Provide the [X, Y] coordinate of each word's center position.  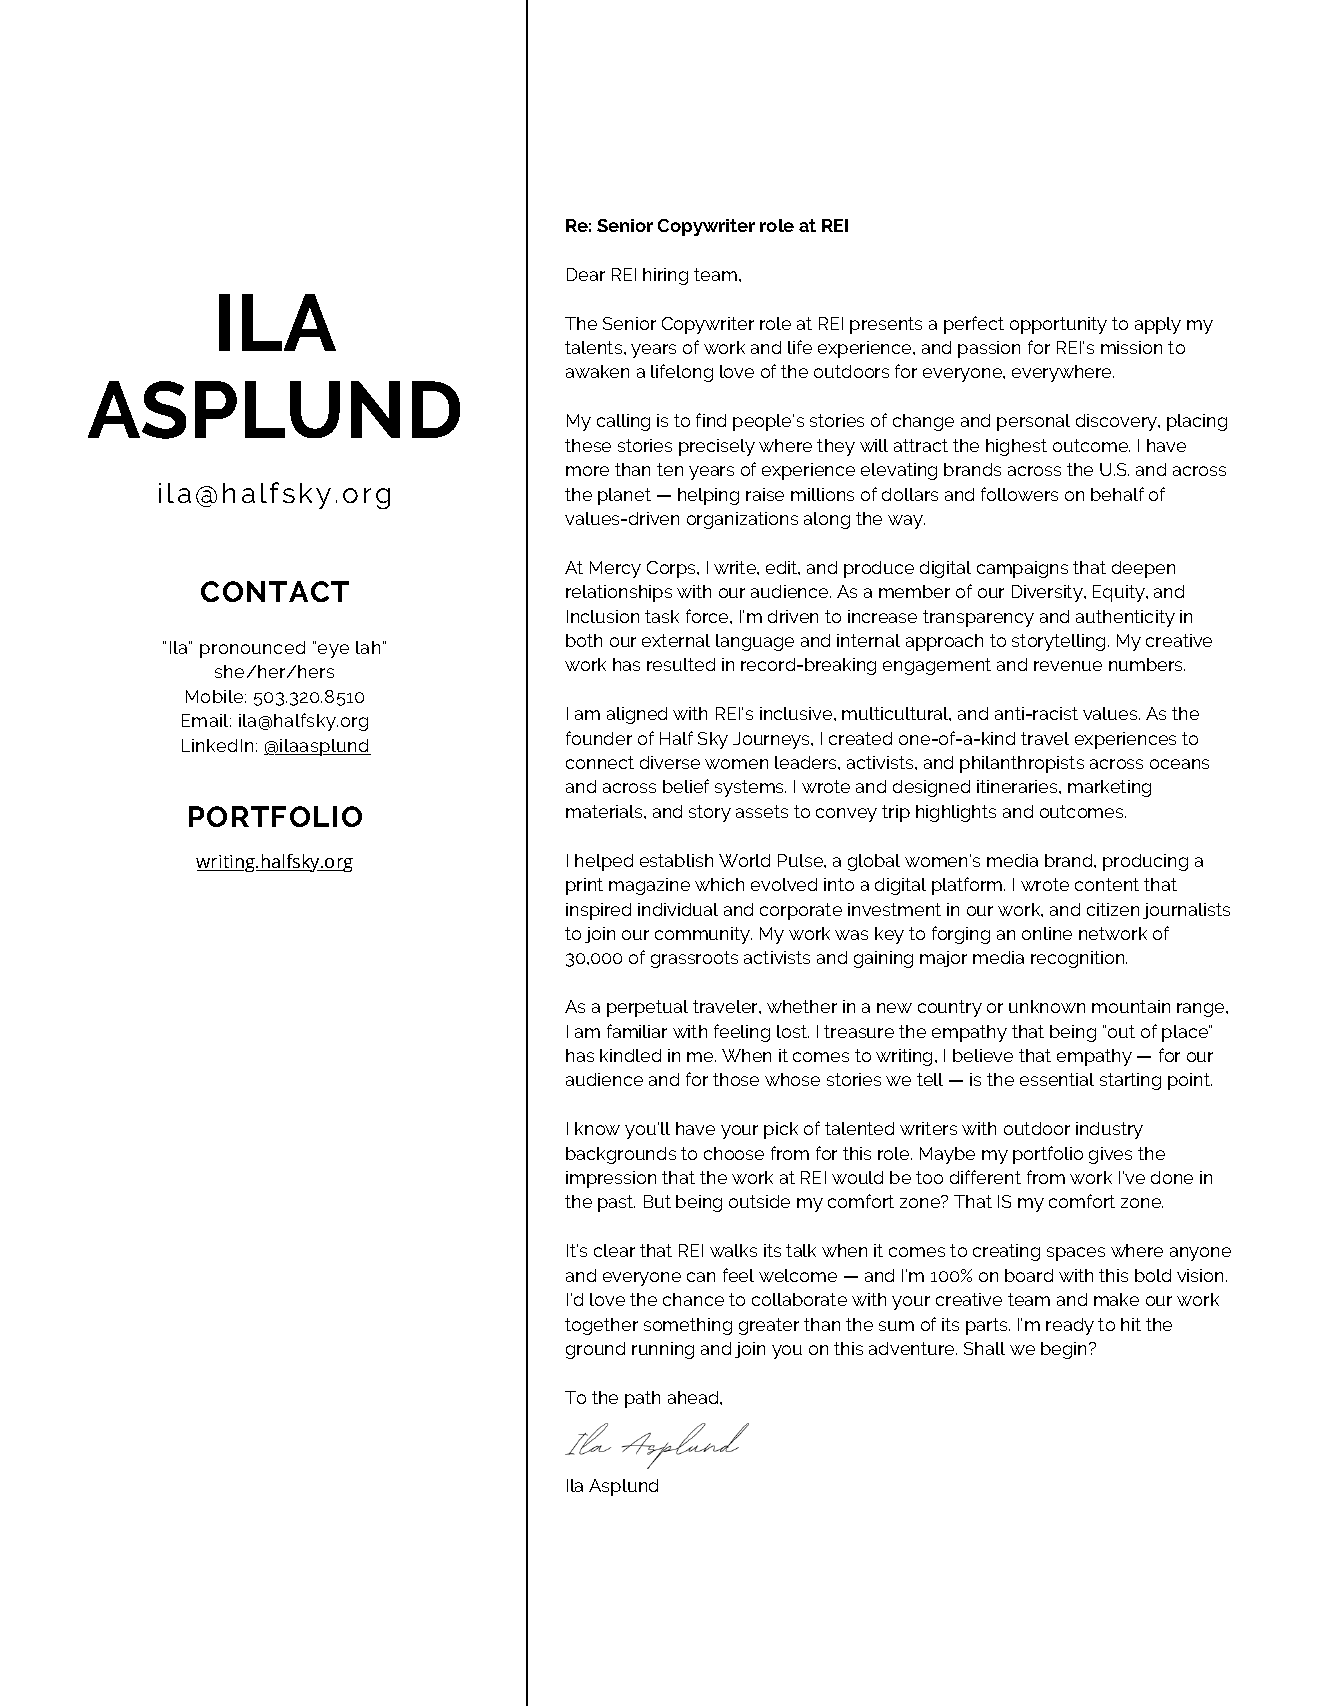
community [703, 935]
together [601, 1326]
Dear [586, 274]
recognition [1079, 959]
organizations [742, 520]
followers [1019, 494]
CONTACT [275, 591]
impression [611, 1179]
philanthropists [1022, 764]
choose [734, 1153]
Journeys [772, 740]
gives [1110, 1155]
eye [333, 651]
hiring [665, 276]
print [584, 886]
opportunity [1058, 325]
